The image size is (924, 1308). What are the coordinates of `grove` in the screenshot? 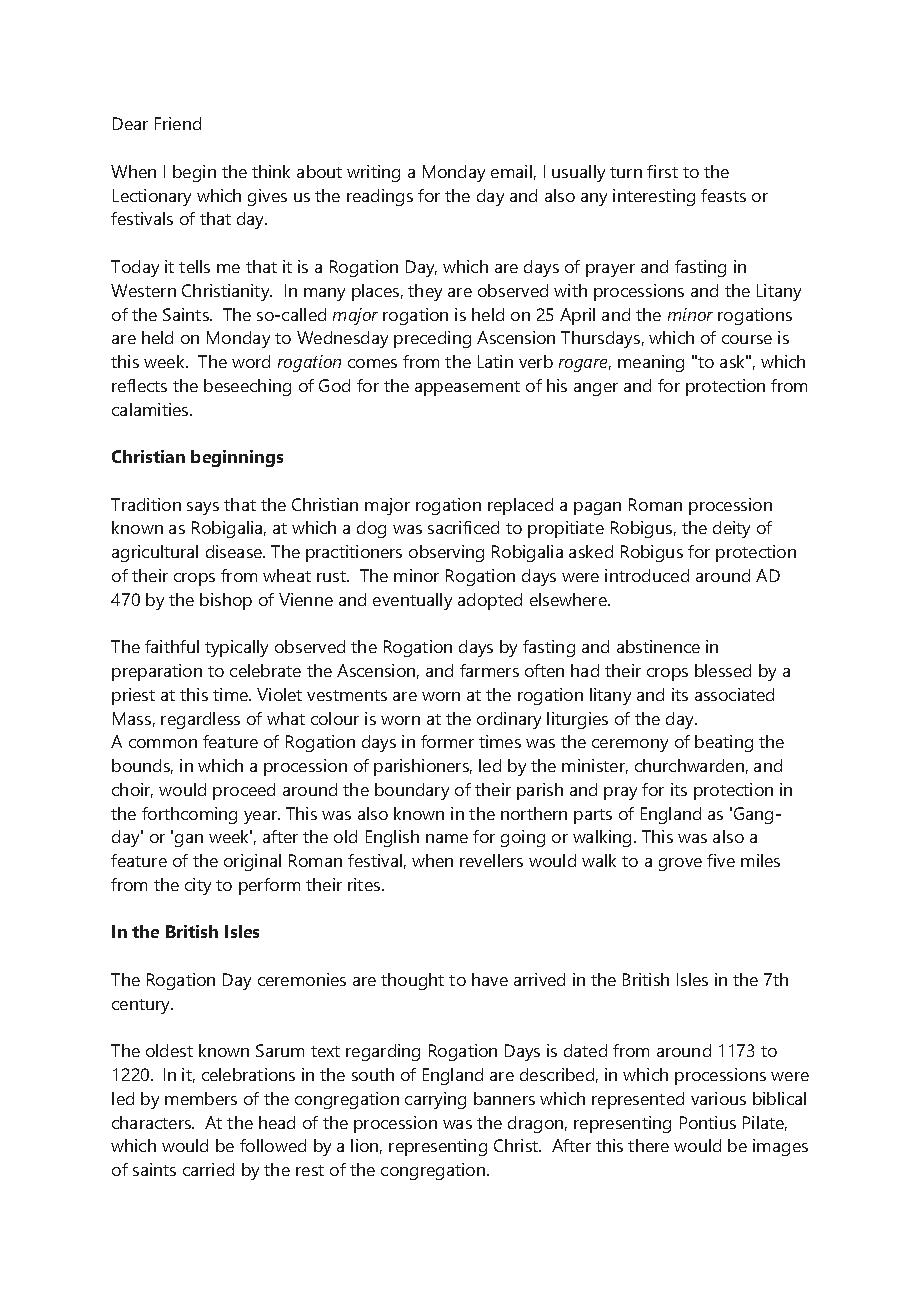 It's located at (680, 864).
